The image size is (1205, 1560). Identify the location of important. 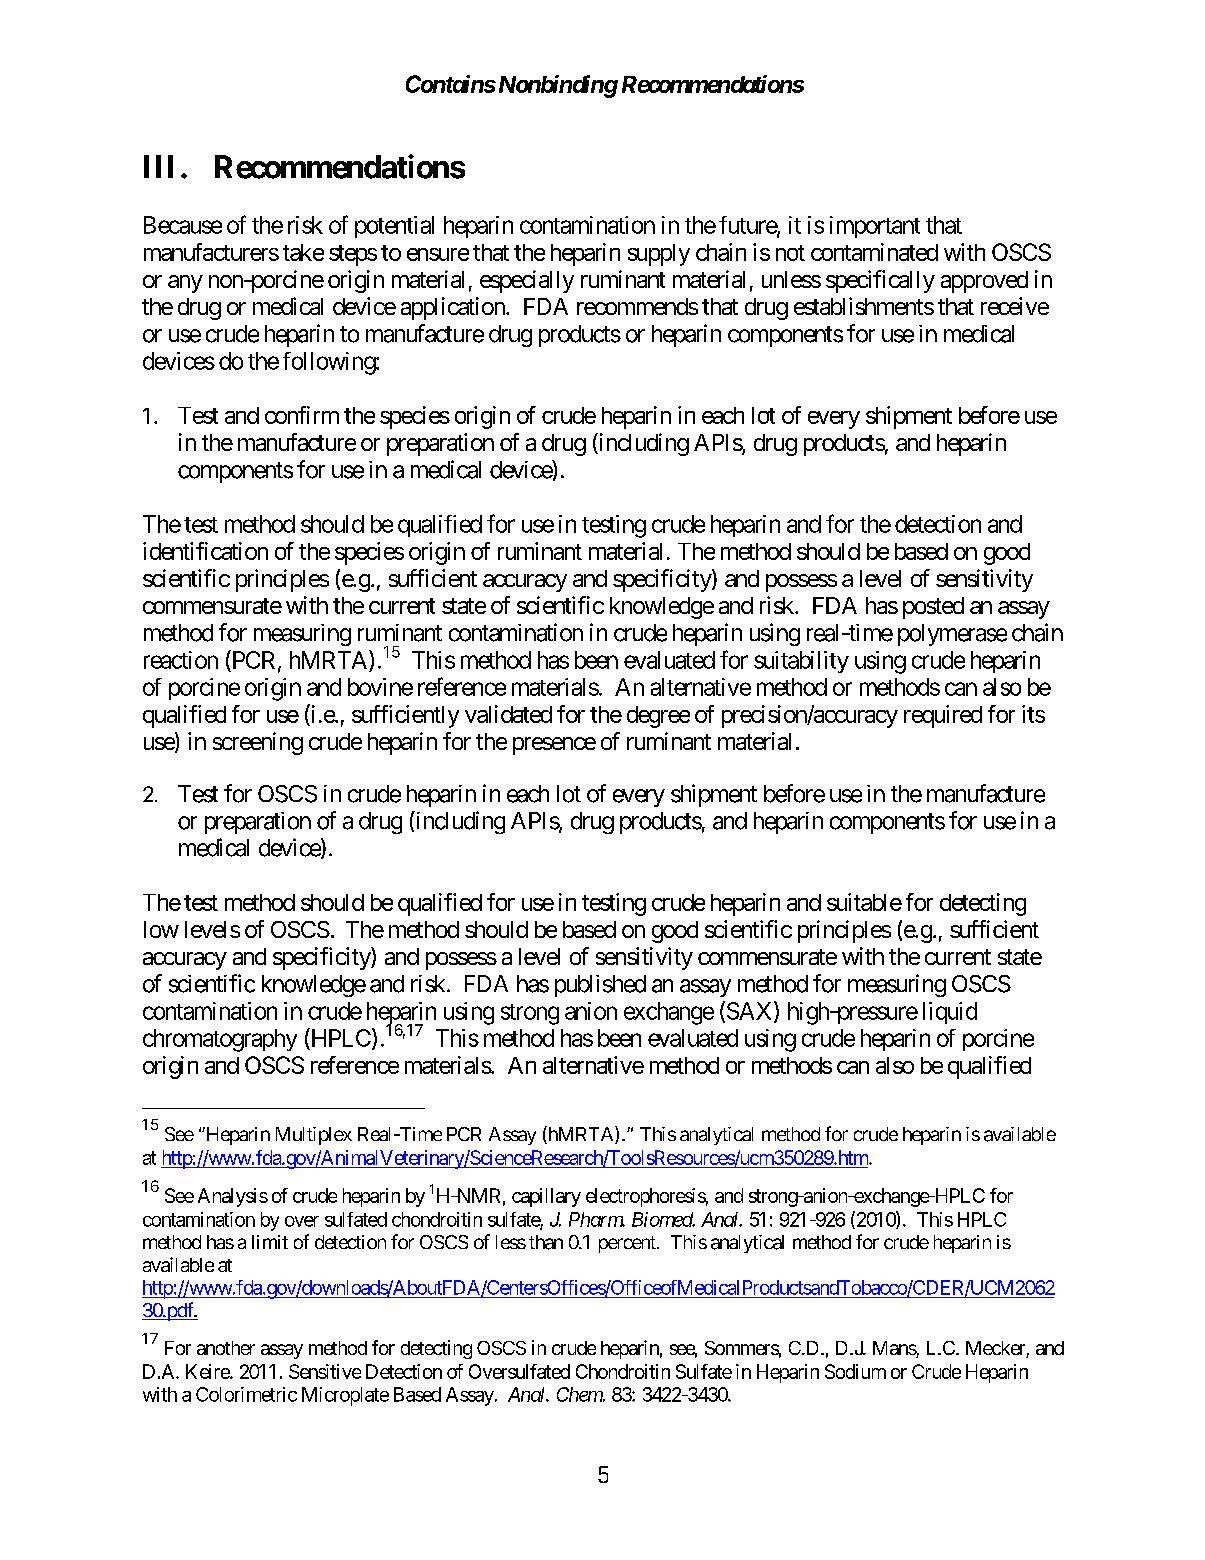
(875, 227).
